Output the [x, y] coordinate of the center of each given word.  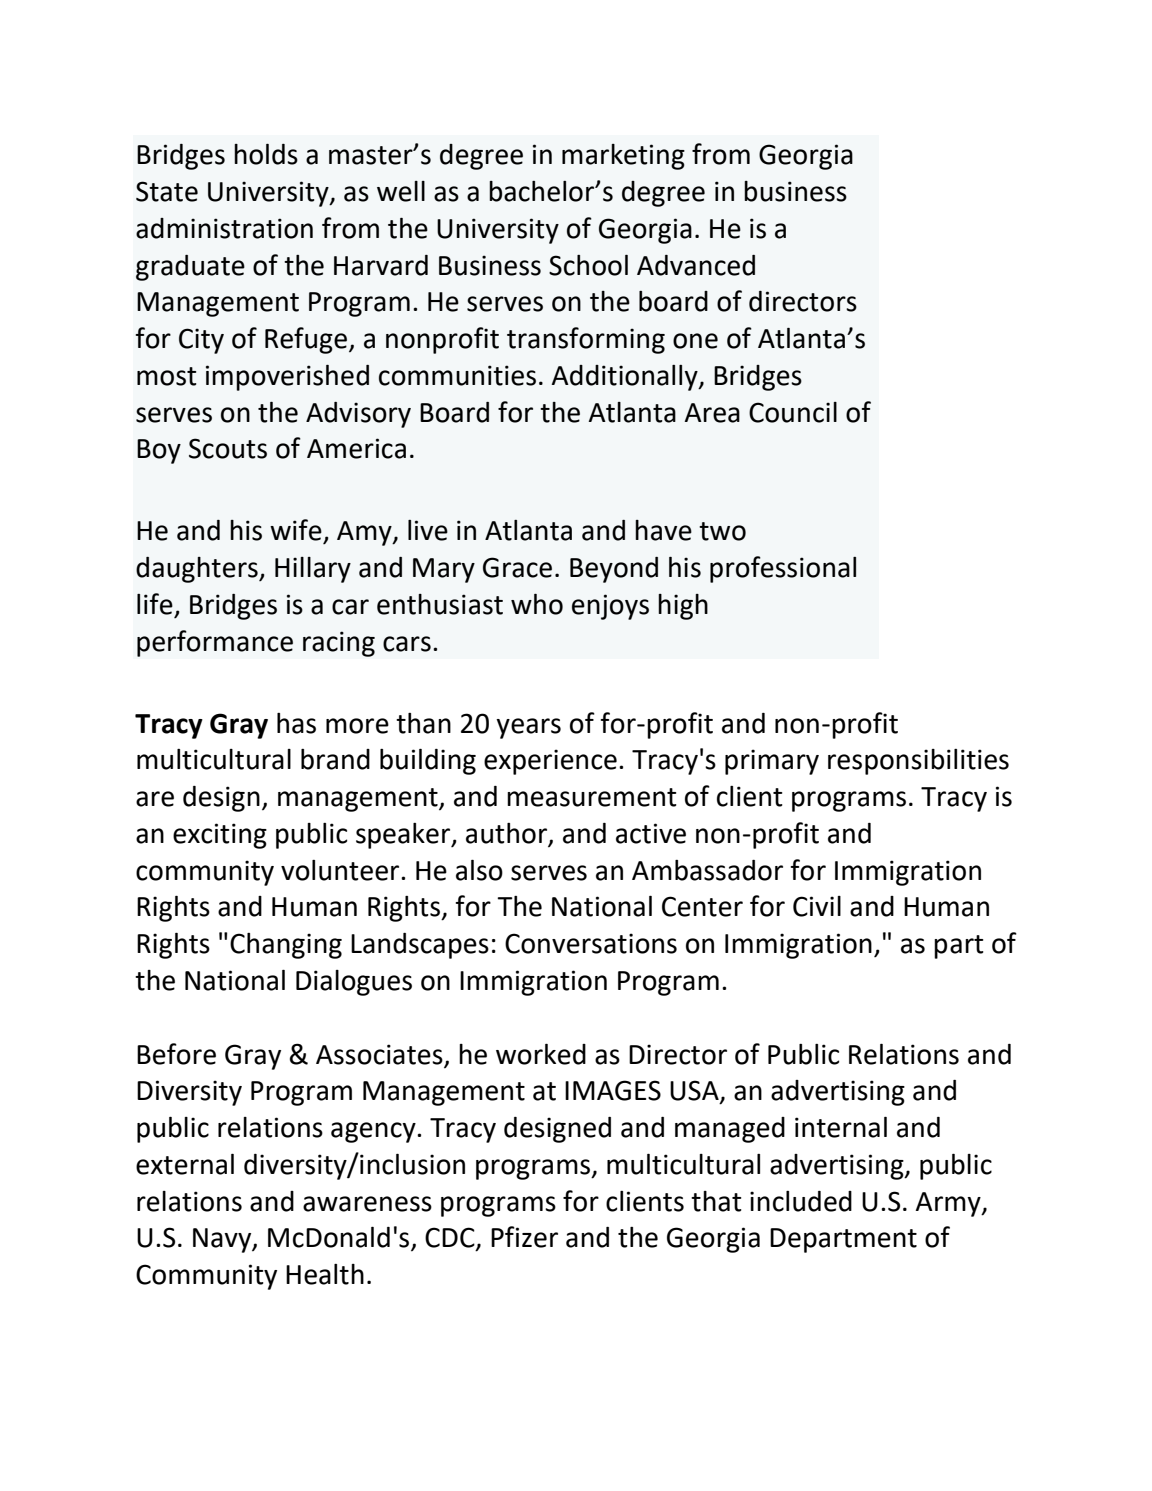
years [528, 728]
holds [266, 154]
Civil [817, 906]
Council [793, 412]
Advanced [696, 265]
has [296, 723]
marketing [623, 157]
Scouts [228, 448]
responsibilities [918, 762]
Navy [223, 1240]
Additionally [626, 378]
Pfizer [524, 1237]
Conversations [591, 943]
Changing [286, 946]
